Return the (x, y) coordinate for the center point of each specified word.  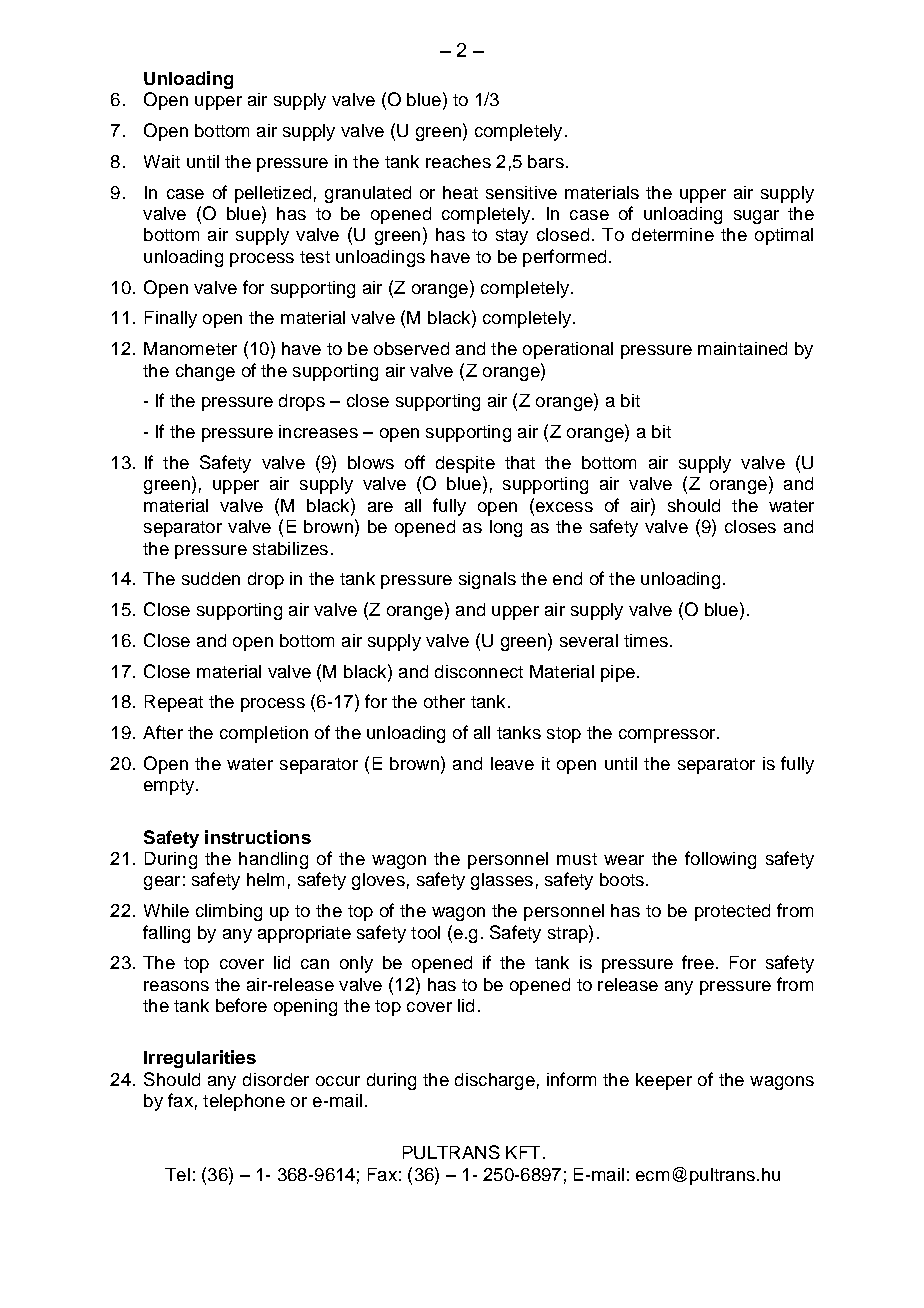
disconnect (479, 671)
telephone (244, 1102)
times (646, 640)
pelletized (273, 194)
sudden (211, 578)
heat (460, 192)
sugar (756, 217)
